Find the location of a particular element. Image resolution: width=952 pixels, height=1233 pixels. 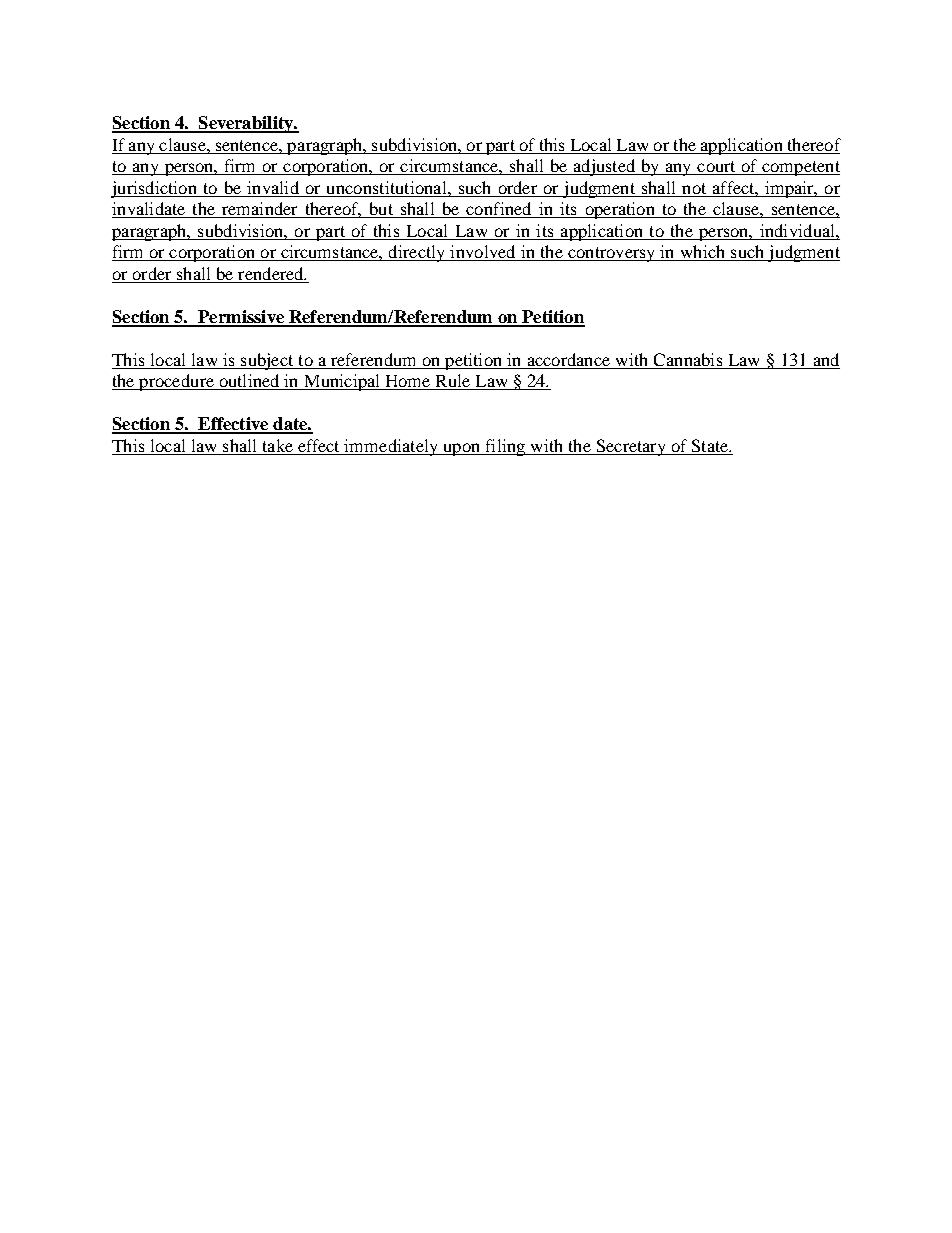

court is located at coordinates (716, 168).
